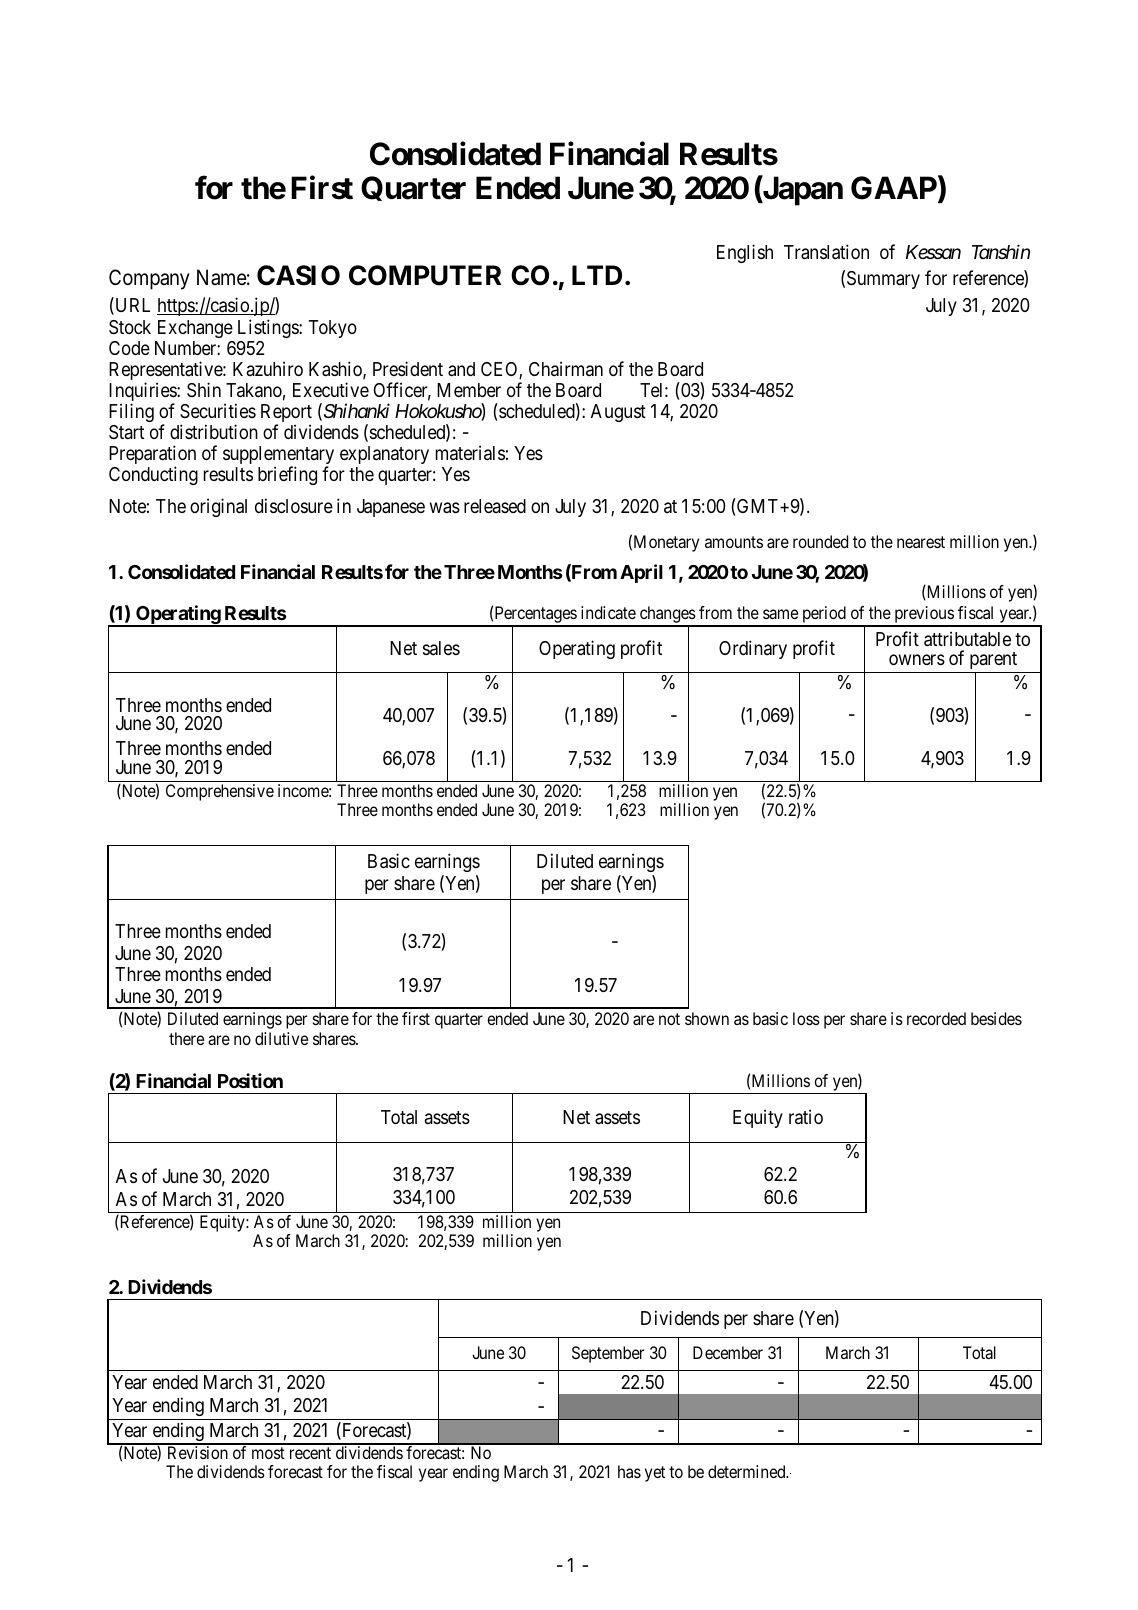 The width and height of the screenshot is (1138, 1610). What do you see at coordinates (895, 189) in the screenshot?
I see `GAAP` at bounding box center [895, 189].
